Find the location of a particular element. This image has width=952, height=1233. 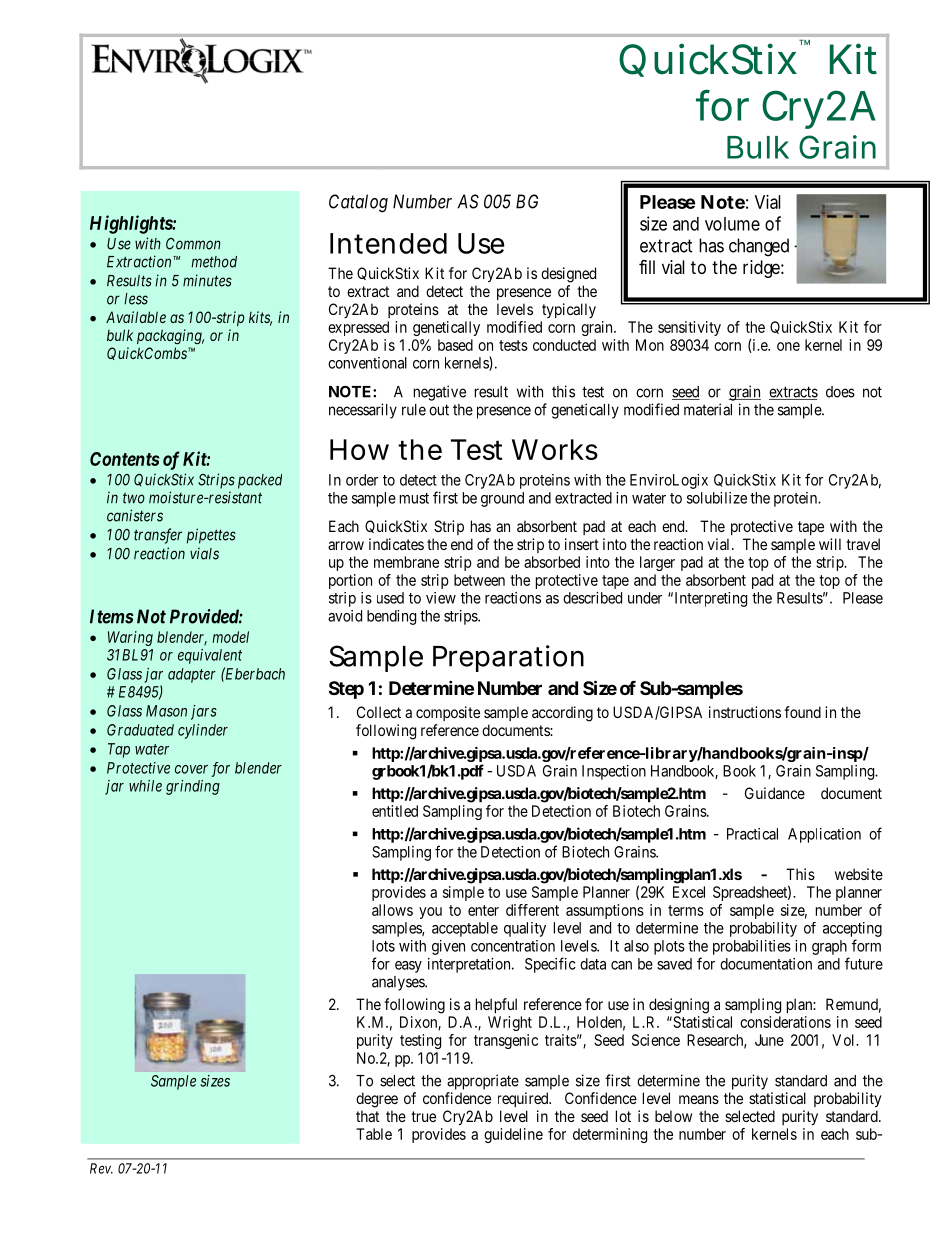

that is located at coordinates (367, 1116).
